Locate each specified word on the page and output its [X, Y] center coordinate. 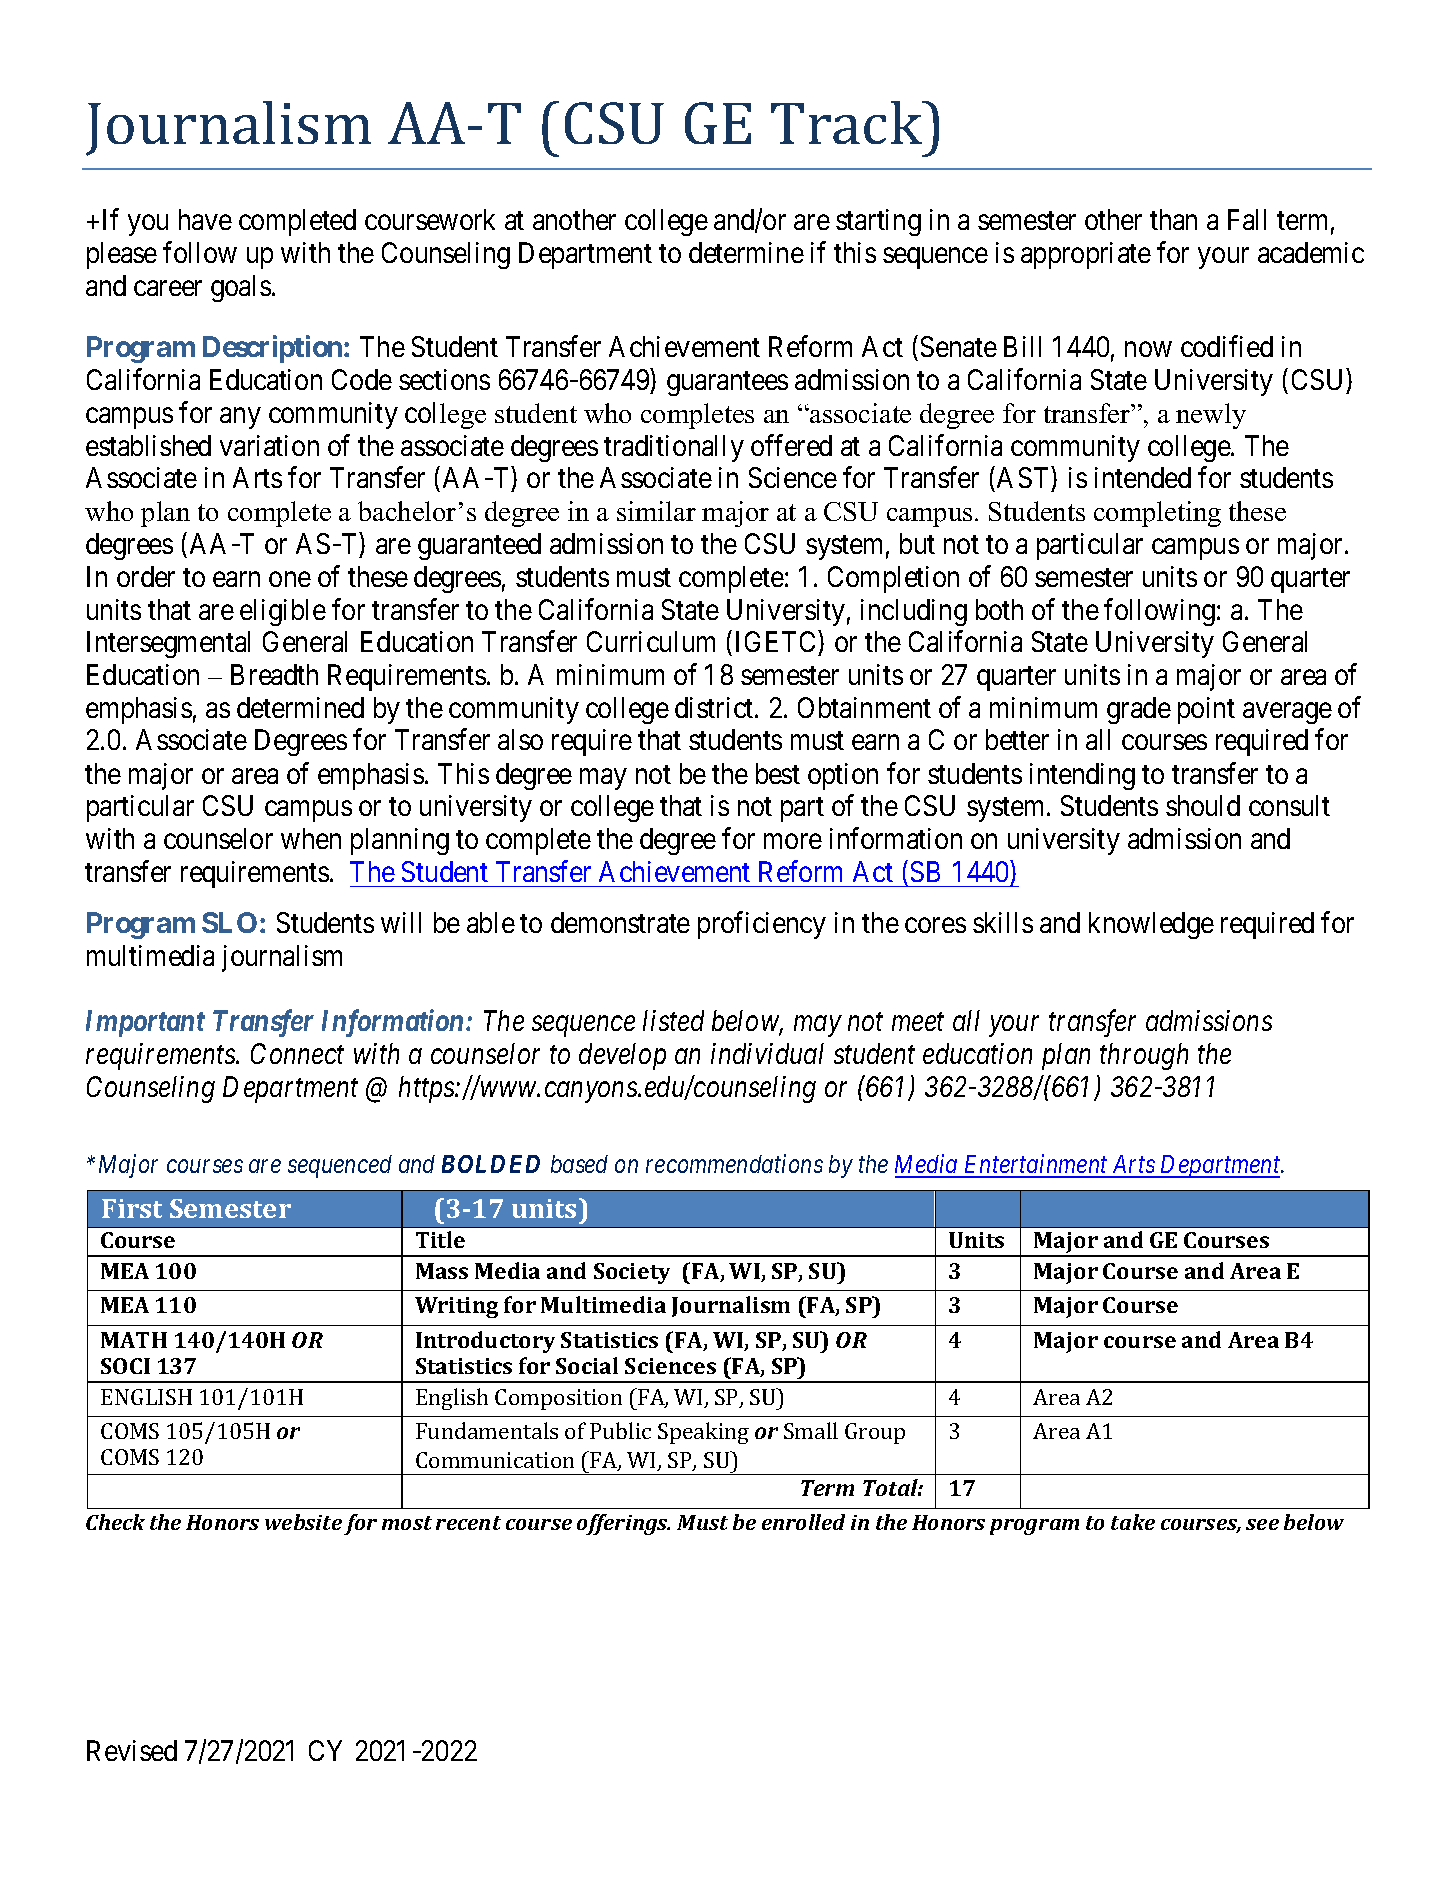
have [205, 219]
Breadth [274, 674]
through [1144, 1056]
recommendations [734, 1163]
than [1173, 219]
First [132, 1208]
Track [847, 122]
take [1133, 1522]
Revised [132, 1750]
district [715, 707]
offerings [623, 1524]
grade [1139, 710]
